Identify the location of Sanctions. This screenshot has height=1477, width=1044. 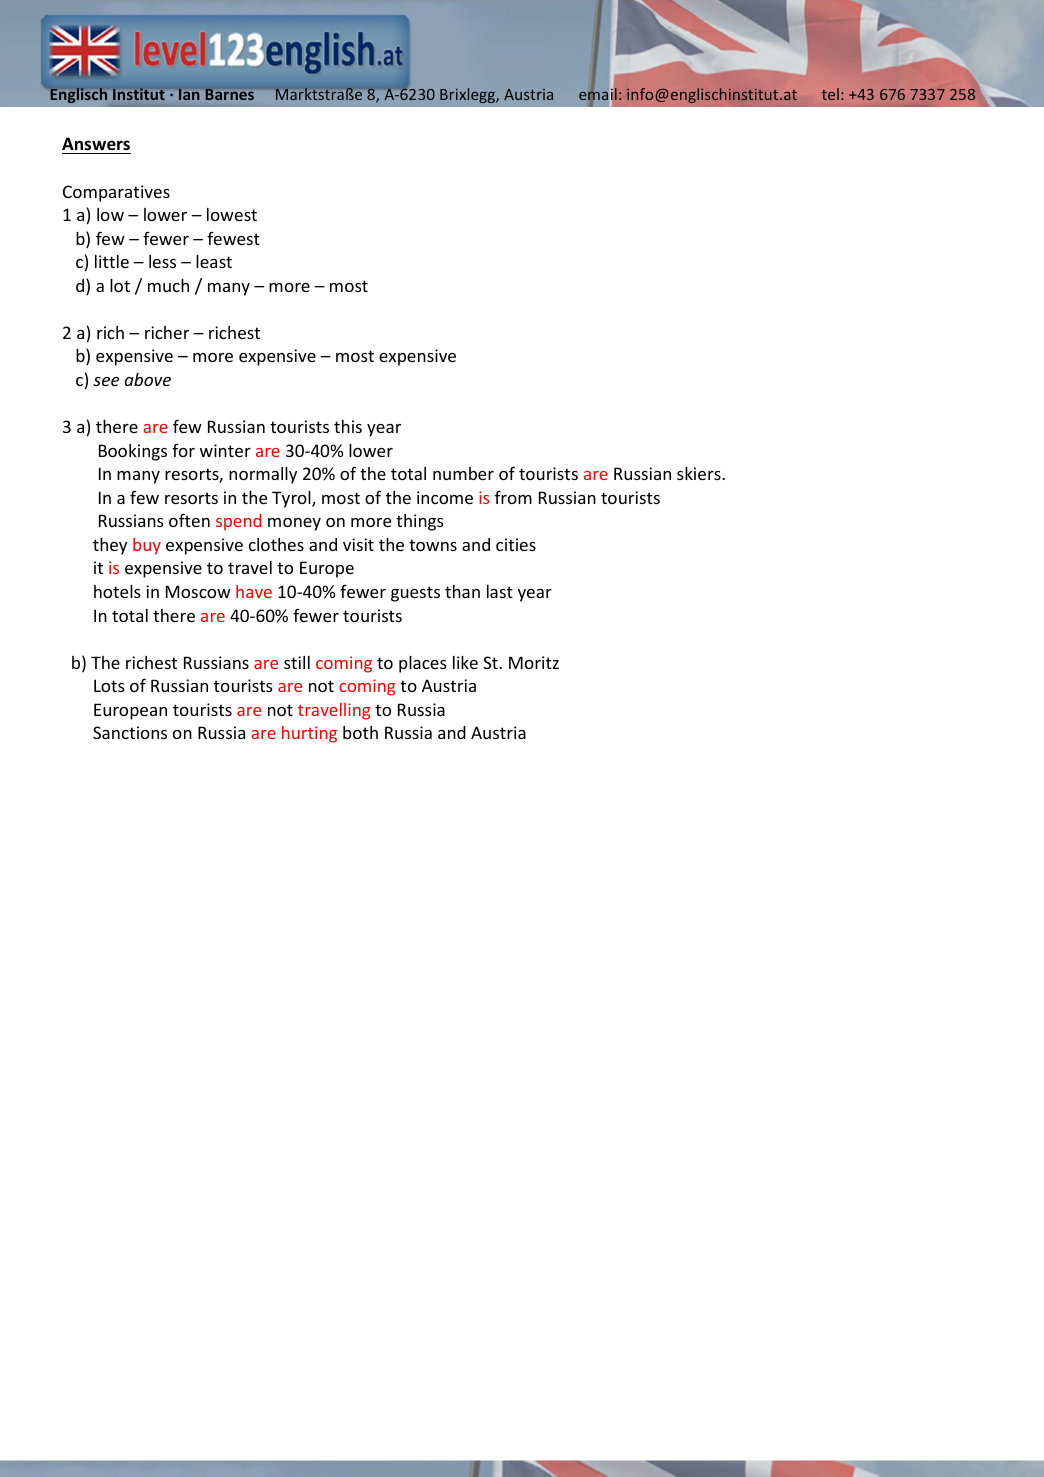
(130, 732).
